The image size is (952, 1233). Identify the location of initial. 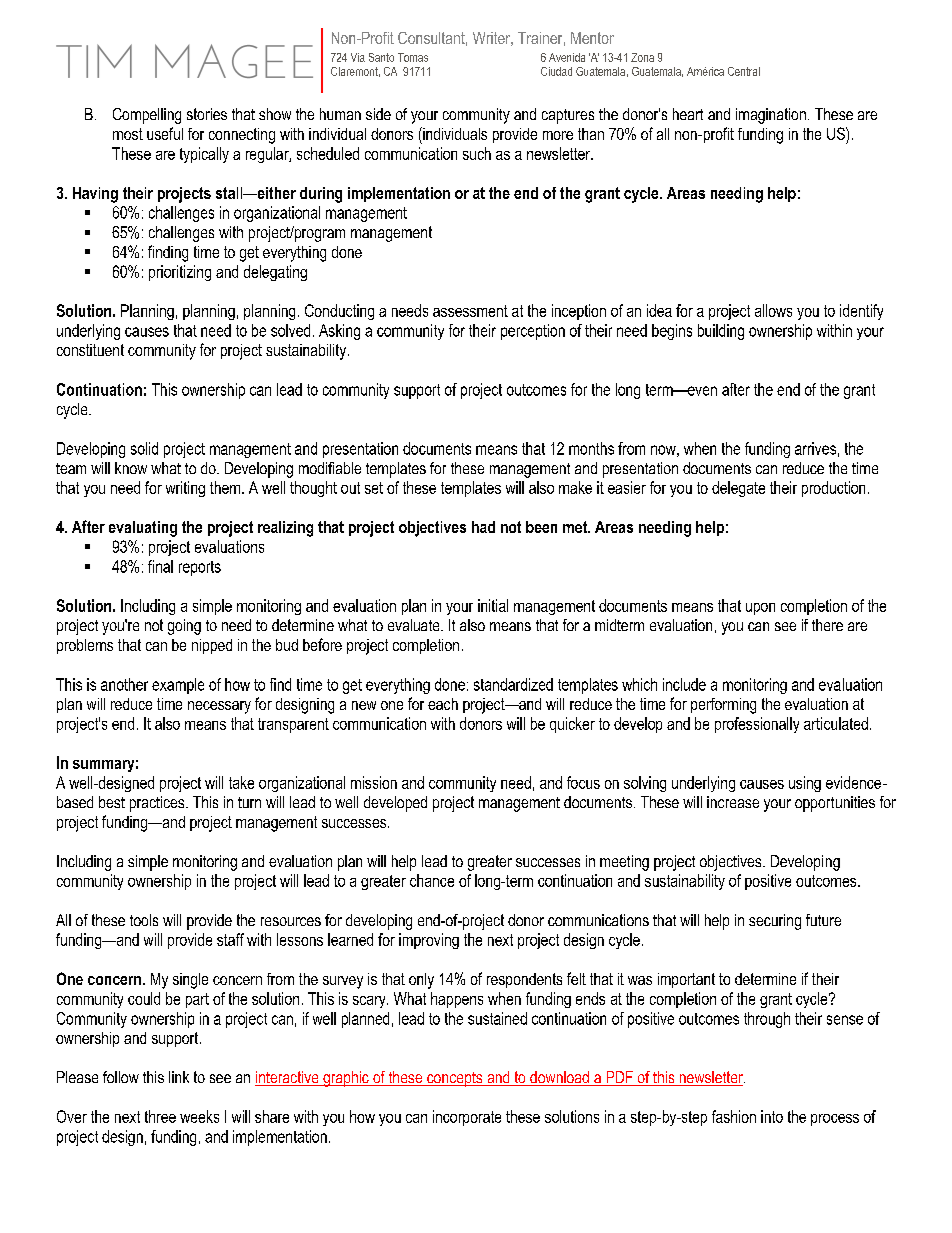
(493, 605).
